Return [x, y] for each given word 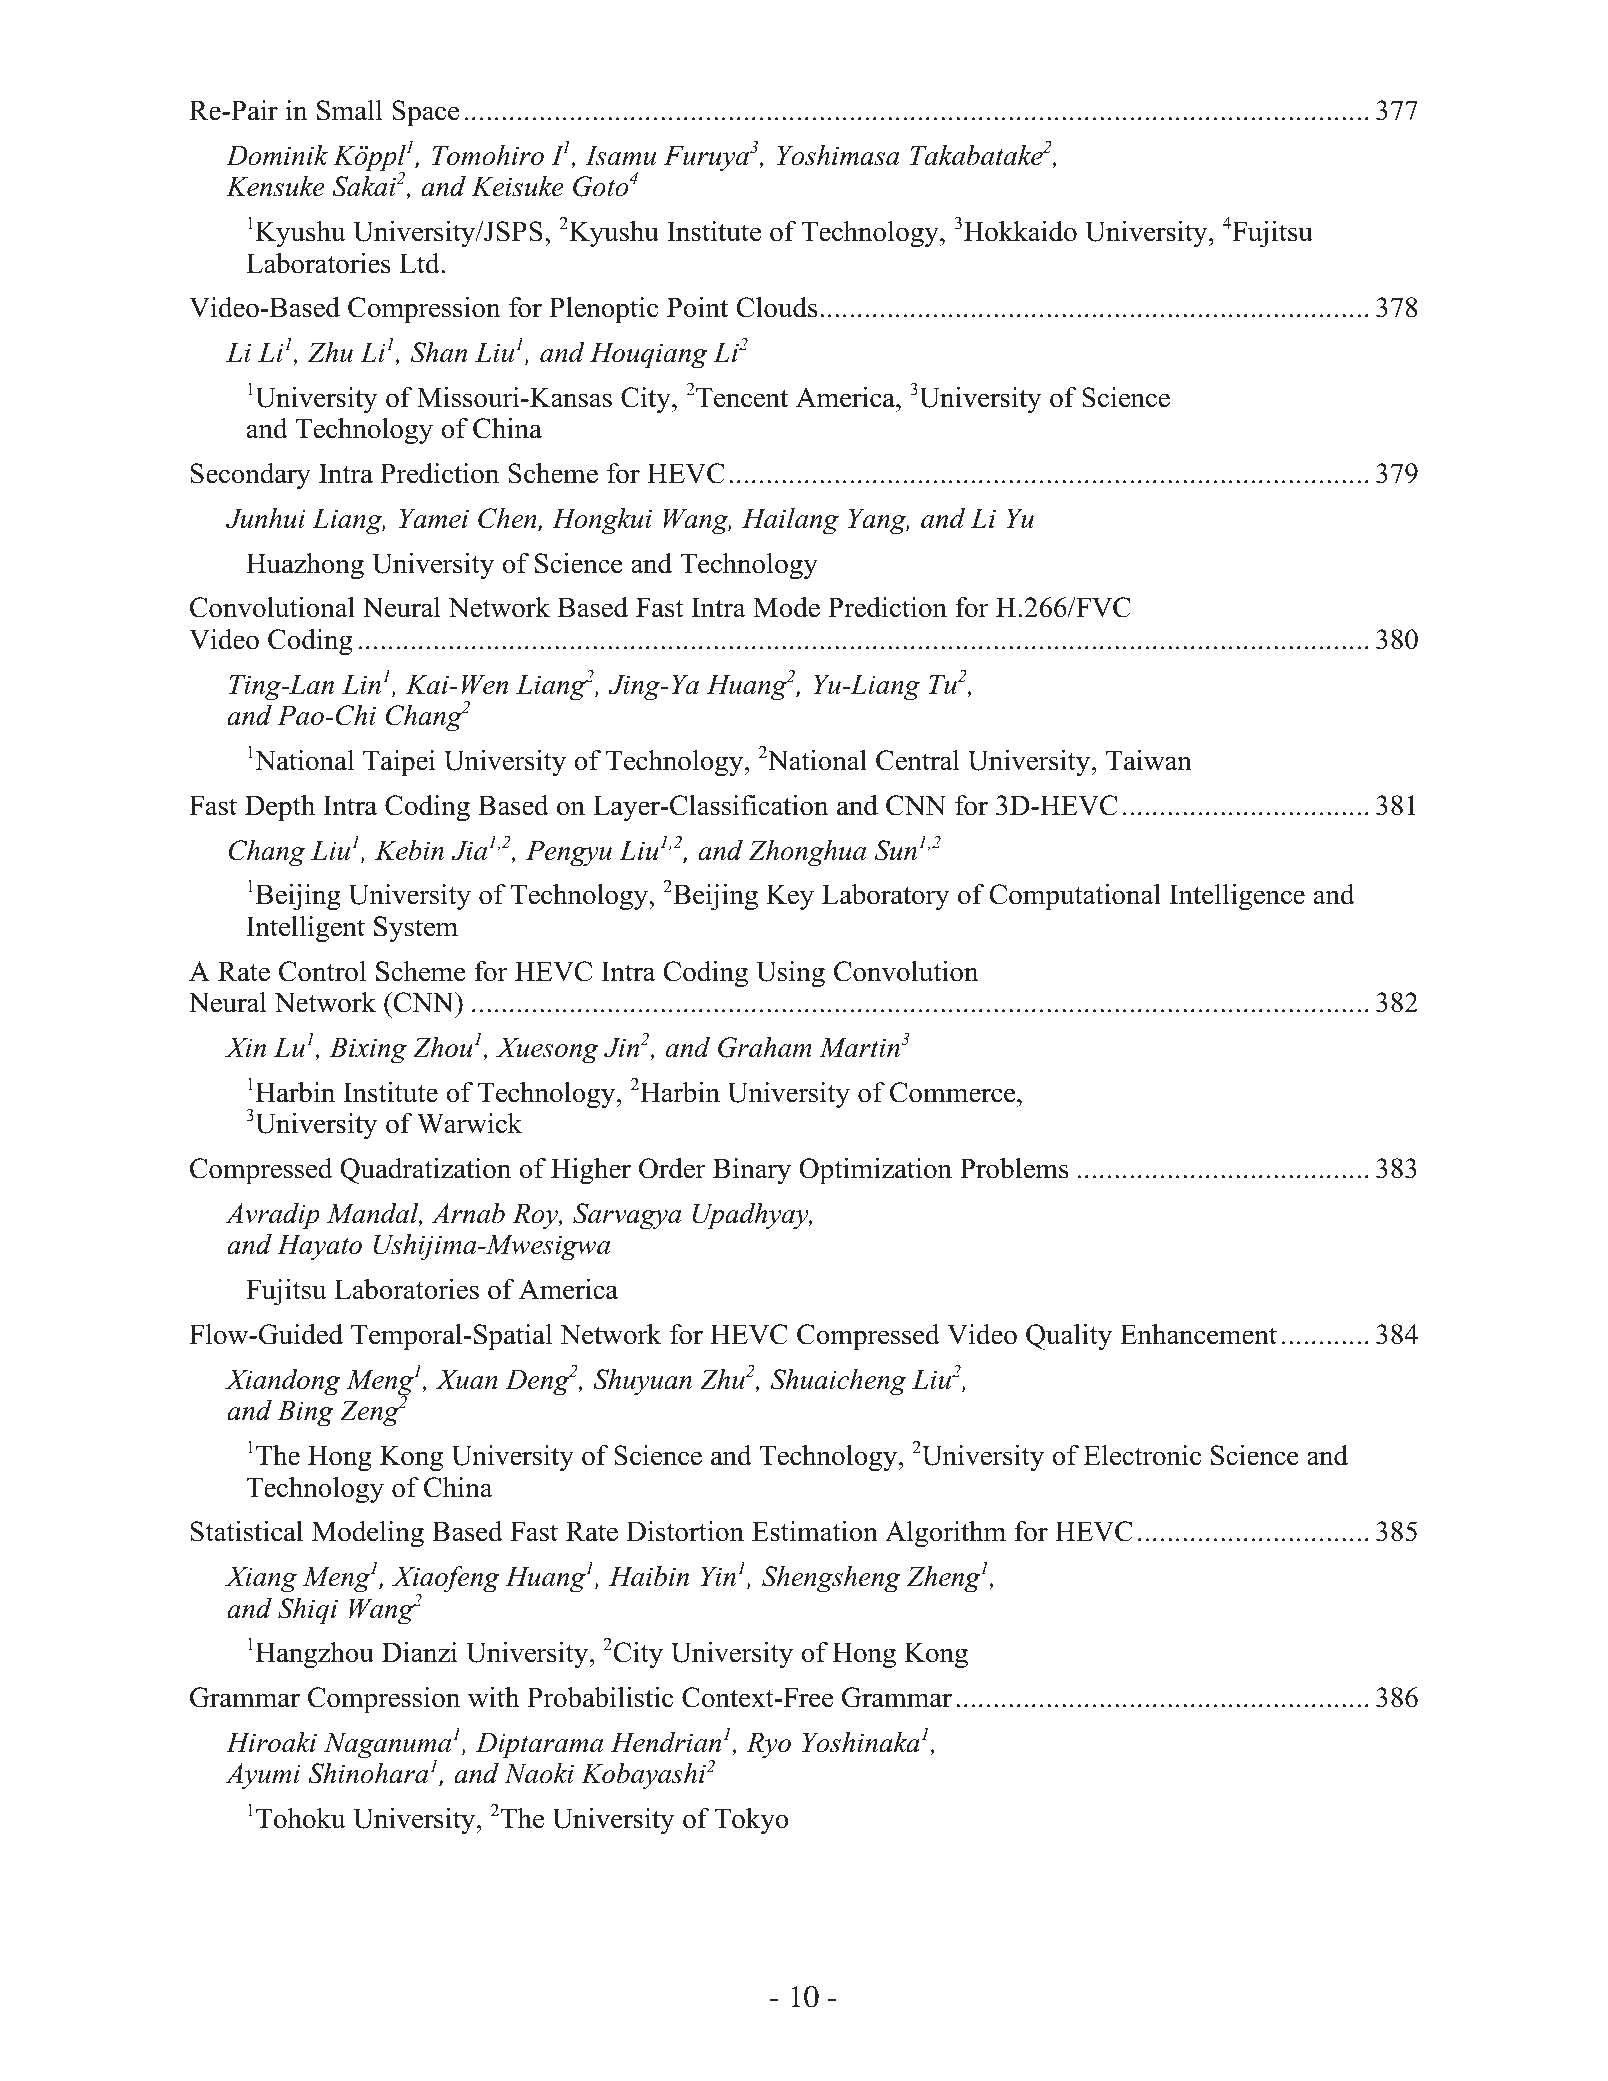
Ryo [768, 1745]
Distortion [685, 1531]
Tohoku [301, 1818]
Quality [1069, 1337]
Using [790, 974]
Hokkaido [1020, 231]
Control [322, 971]
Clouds [777, 307]
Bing [305, 1413]
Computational [1075, 897]
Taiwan [1149, 760]
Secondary [251, 476]
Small [350, 110]
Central [918, 760]
